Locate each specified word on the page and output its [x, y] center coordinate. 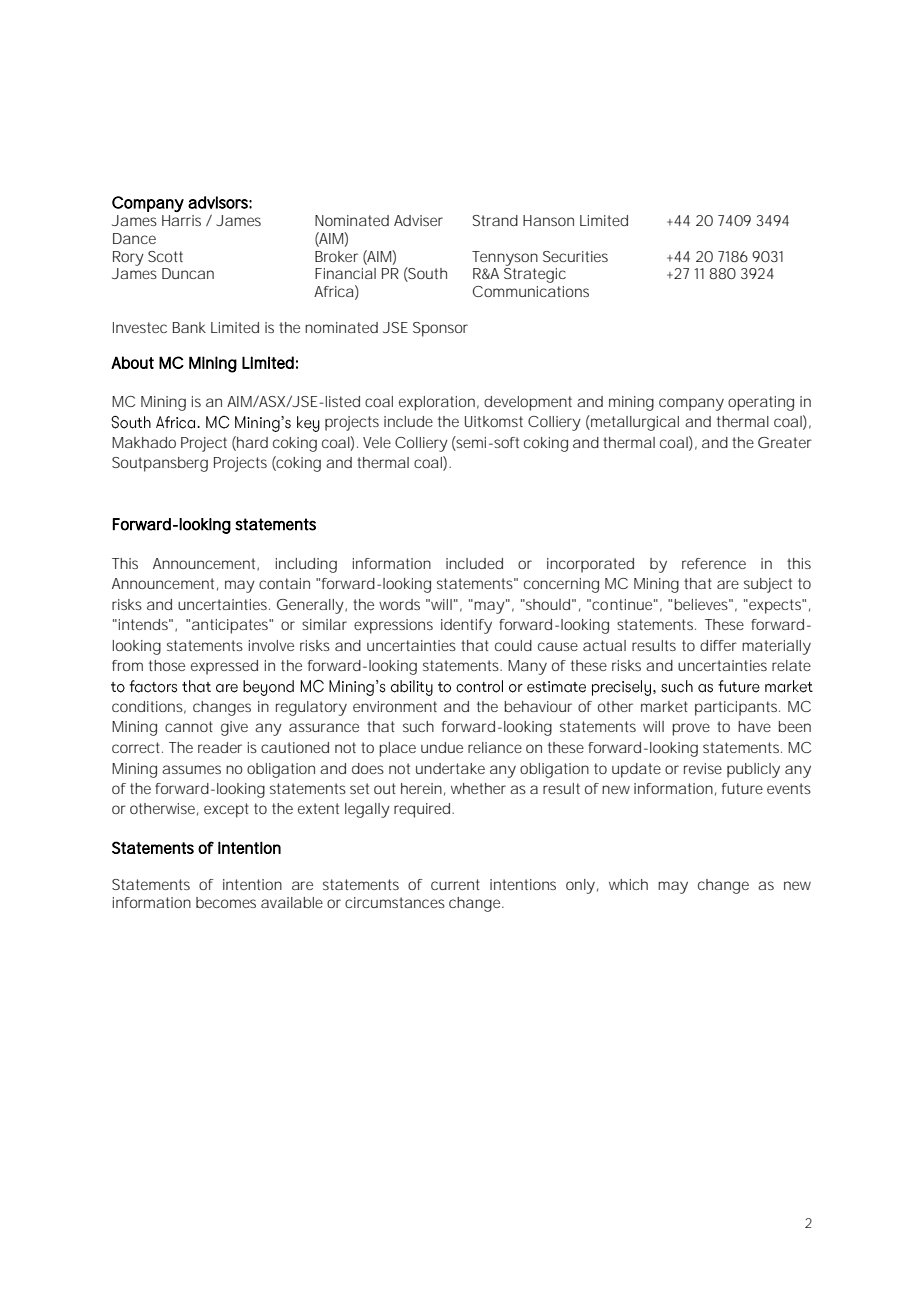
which [628, 884]
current [455, 884]
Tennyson [505, 258]
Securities [575, 256]
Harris [181, 220]
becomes [226, 902]
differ [718, 645]
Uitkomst [494, 421]
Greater [785, 442]
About [132, 362]
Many [527, 667]
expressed [224, 667]
